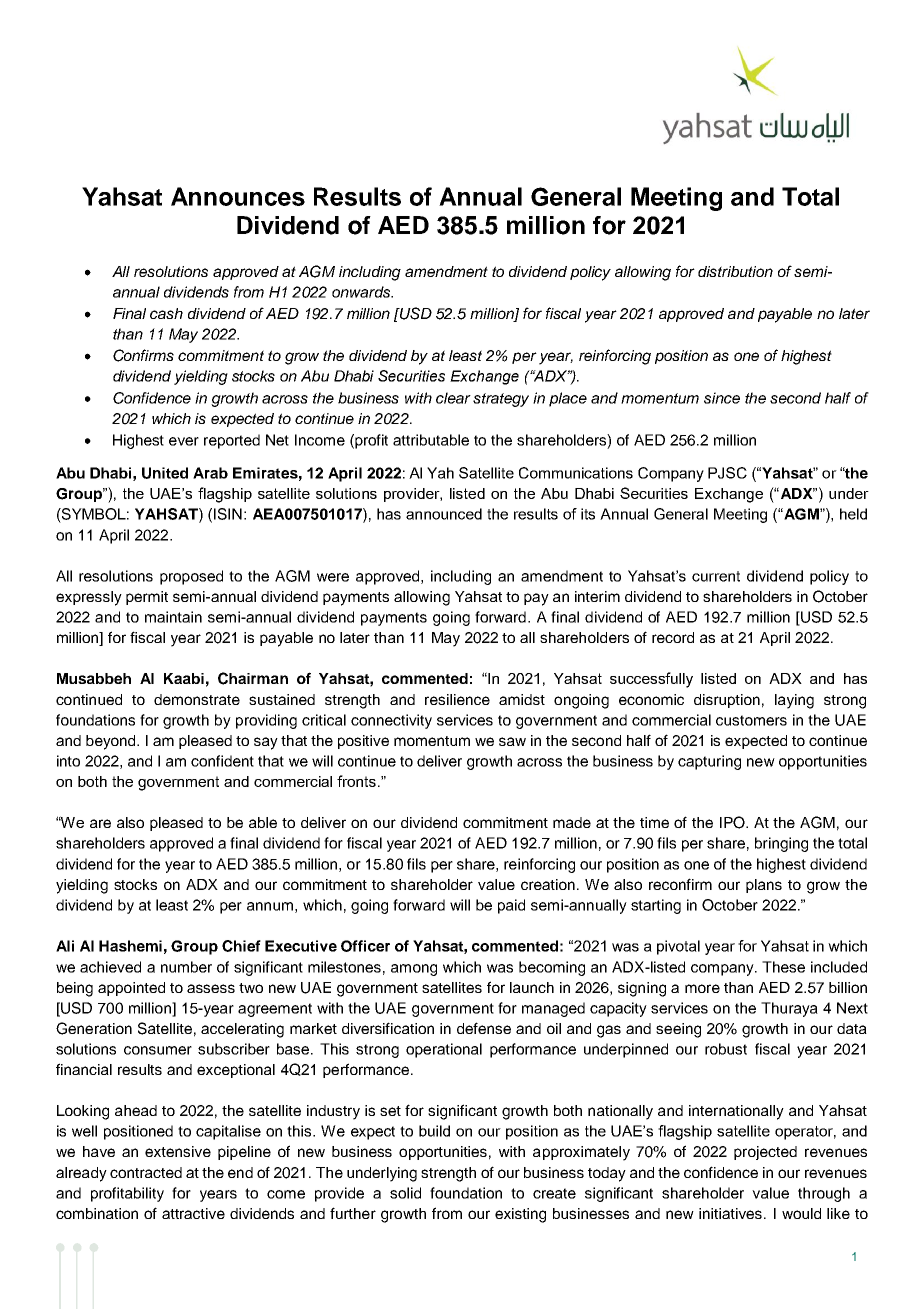 Image resolution: width=924 pixels, height=1309 pixels. What do you see at coordinates (131, 989) in the screenshot?
I see `appointed` at bounding box center [131, 989].
